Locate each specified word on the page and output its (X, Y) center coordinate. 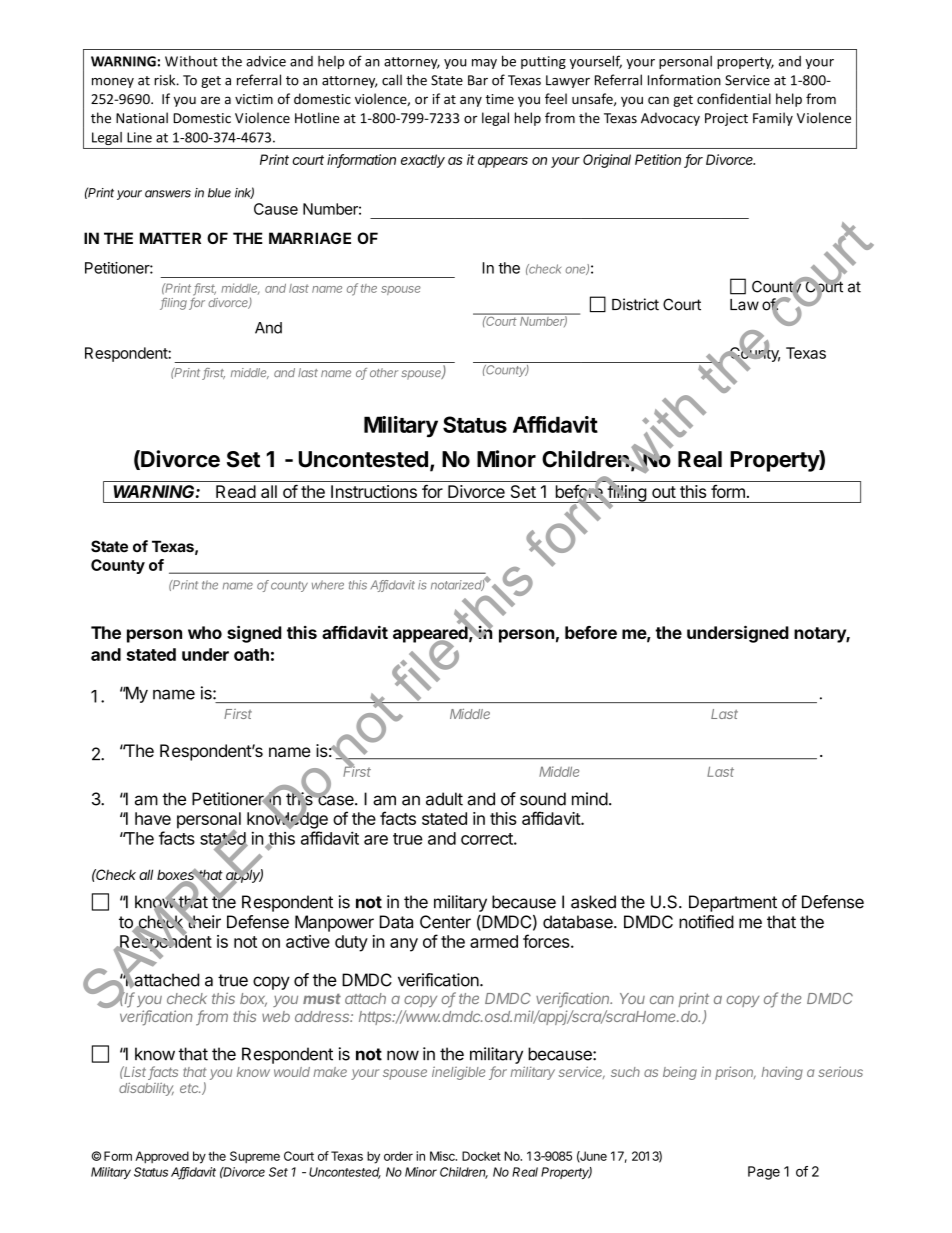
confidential (734, 98)
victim (254, 99)
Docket (481, 1156)
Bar (478, 80)
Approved (162, 1157)
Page (764, 1173)
